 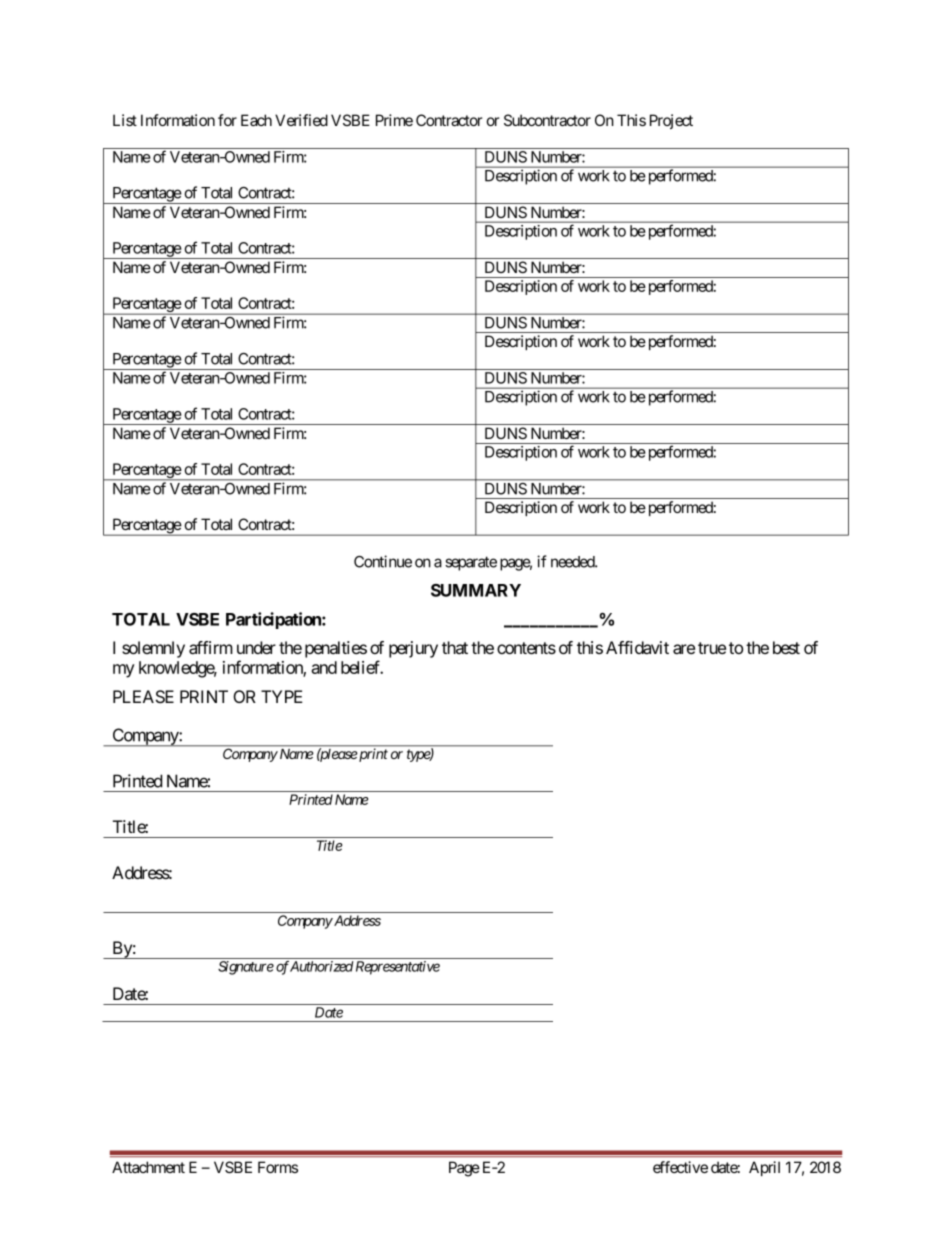 What do you see at coordinates (278, 1167) in the screenshot?
I see `Forms` at bounding box center [278, 1167].
